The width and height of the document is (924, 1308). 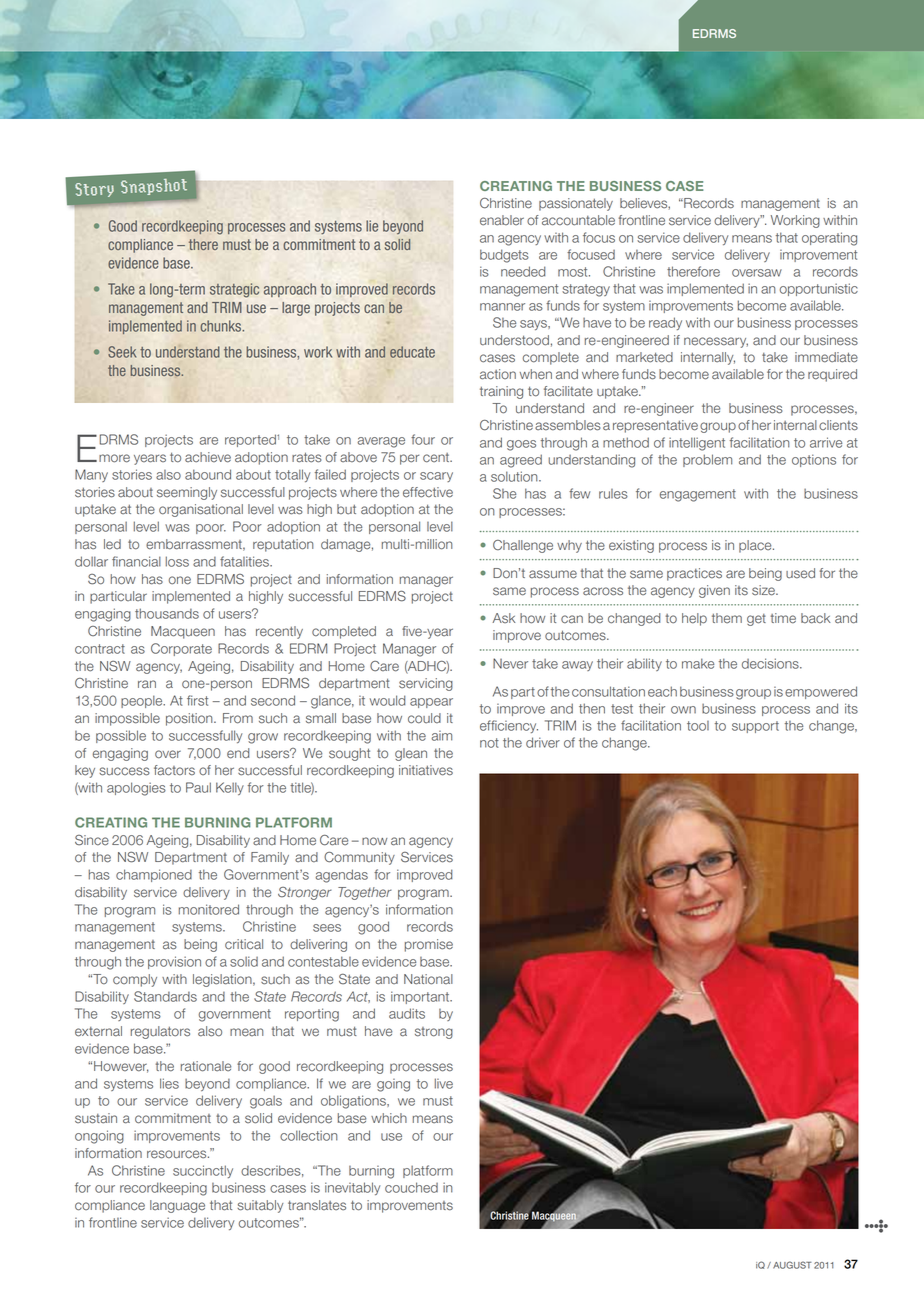 What do you see at coordinates (428, 979) in the document?
I see `National` at bounding box center [428, 979].
